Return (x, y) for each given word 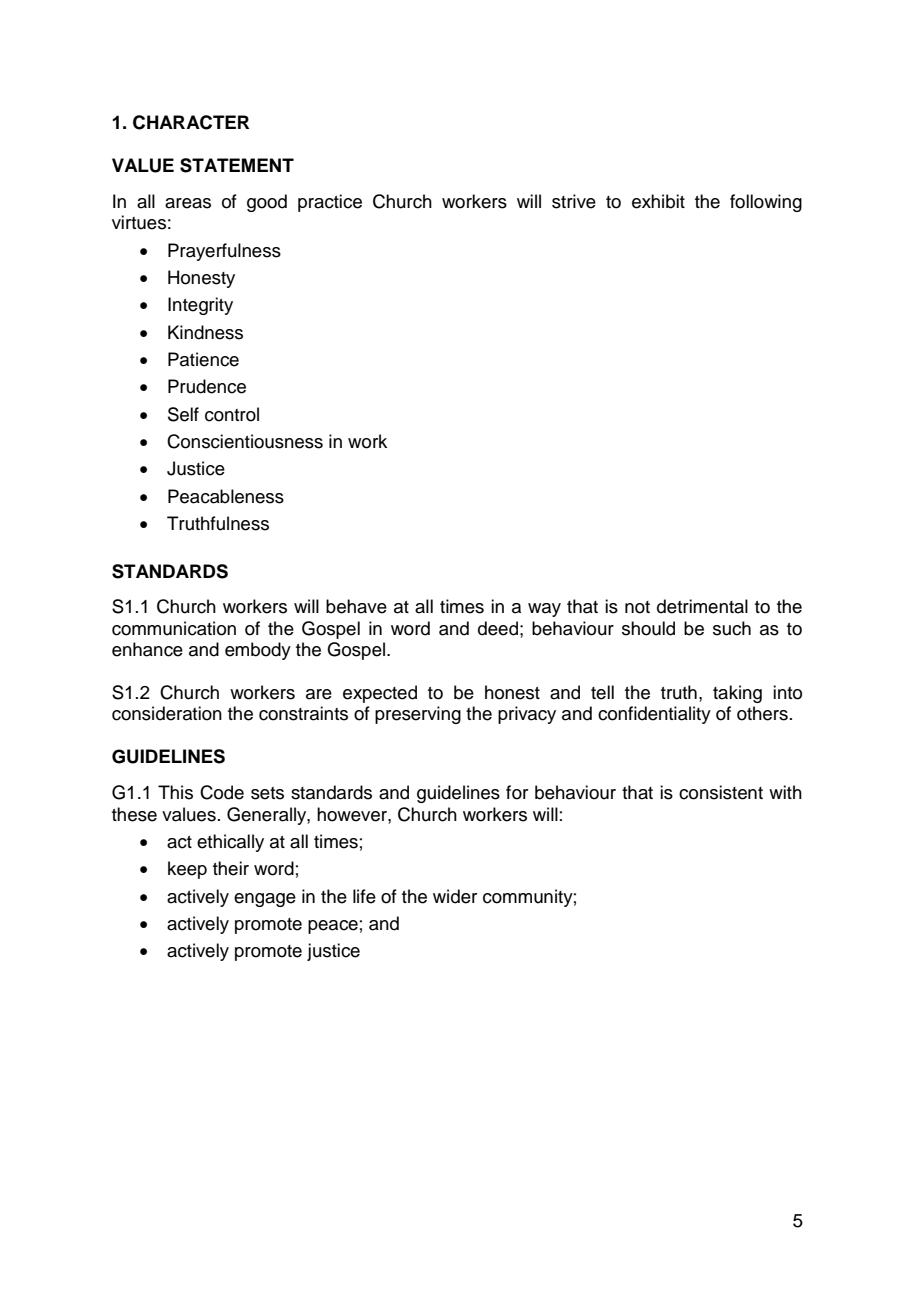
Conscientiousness (245, 441)
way (544, 610)
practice (330, 203)
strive (574, 201)
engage (265, 900)
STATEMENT (237, 165)
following (766, 203)
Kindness (205, 332)
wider (455, 896)
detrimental (702, 606)
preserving (418, 715)
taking (737, 694)
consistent (721, 792)
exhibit (658, 201)
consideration (167, 713)
